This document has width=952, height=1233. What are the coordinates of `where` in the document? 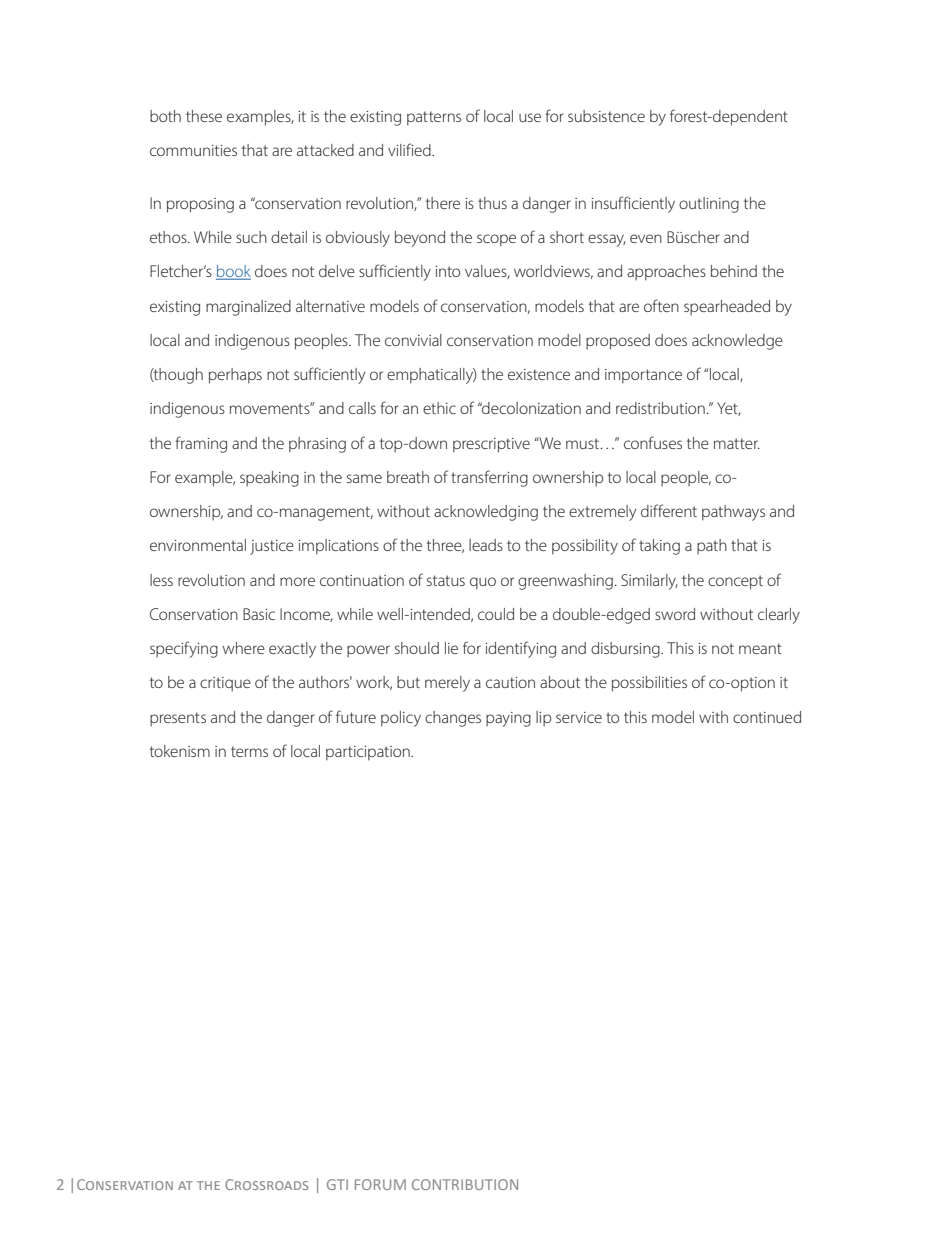 It's located at (244, 648).
